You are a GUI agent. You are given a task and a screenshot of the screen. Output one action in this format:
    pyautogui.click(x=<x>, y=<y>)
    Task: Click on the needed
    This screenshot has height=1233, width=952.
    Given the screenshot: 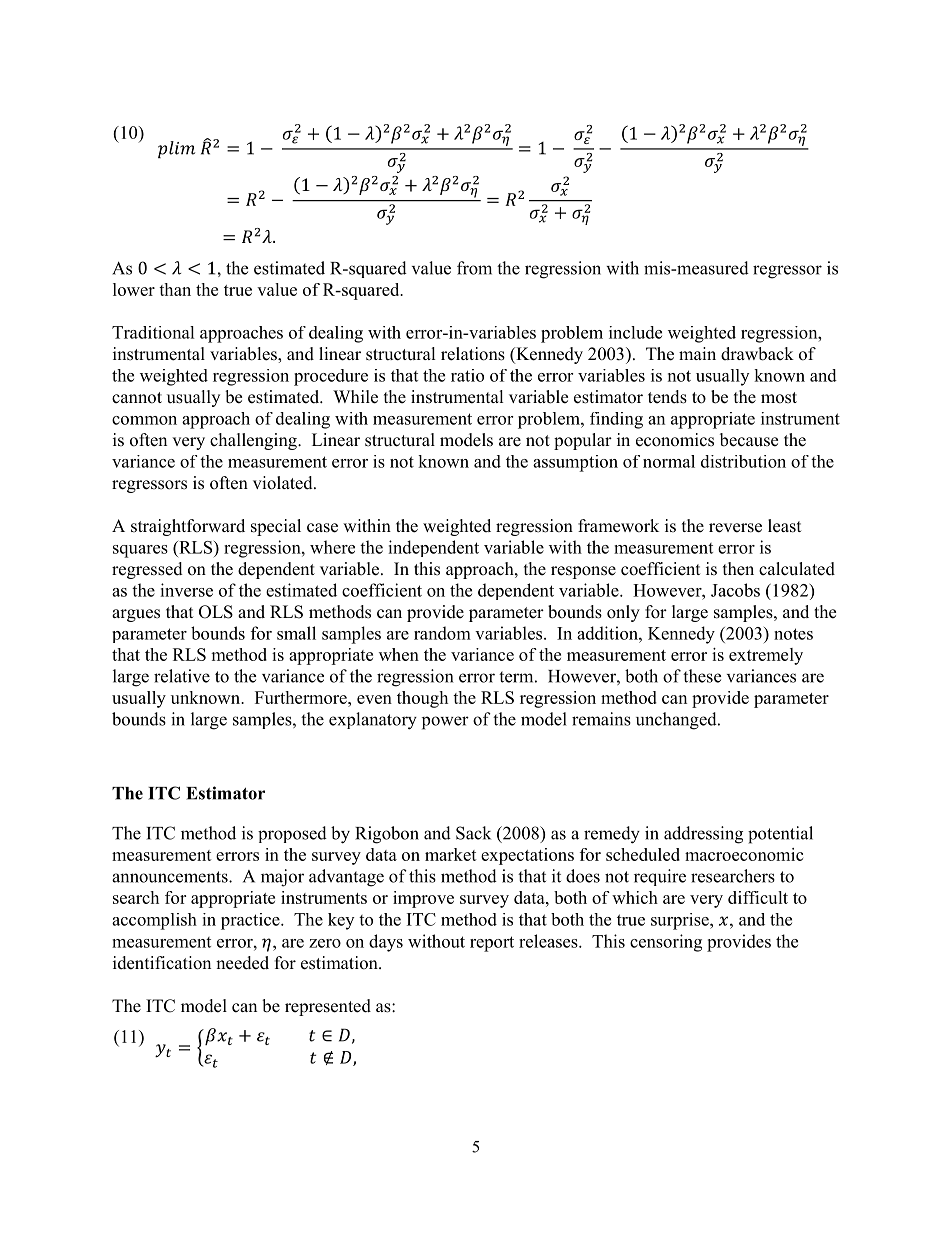 What is the action you would take?
    pyautogui.click(x=242, y=963)
